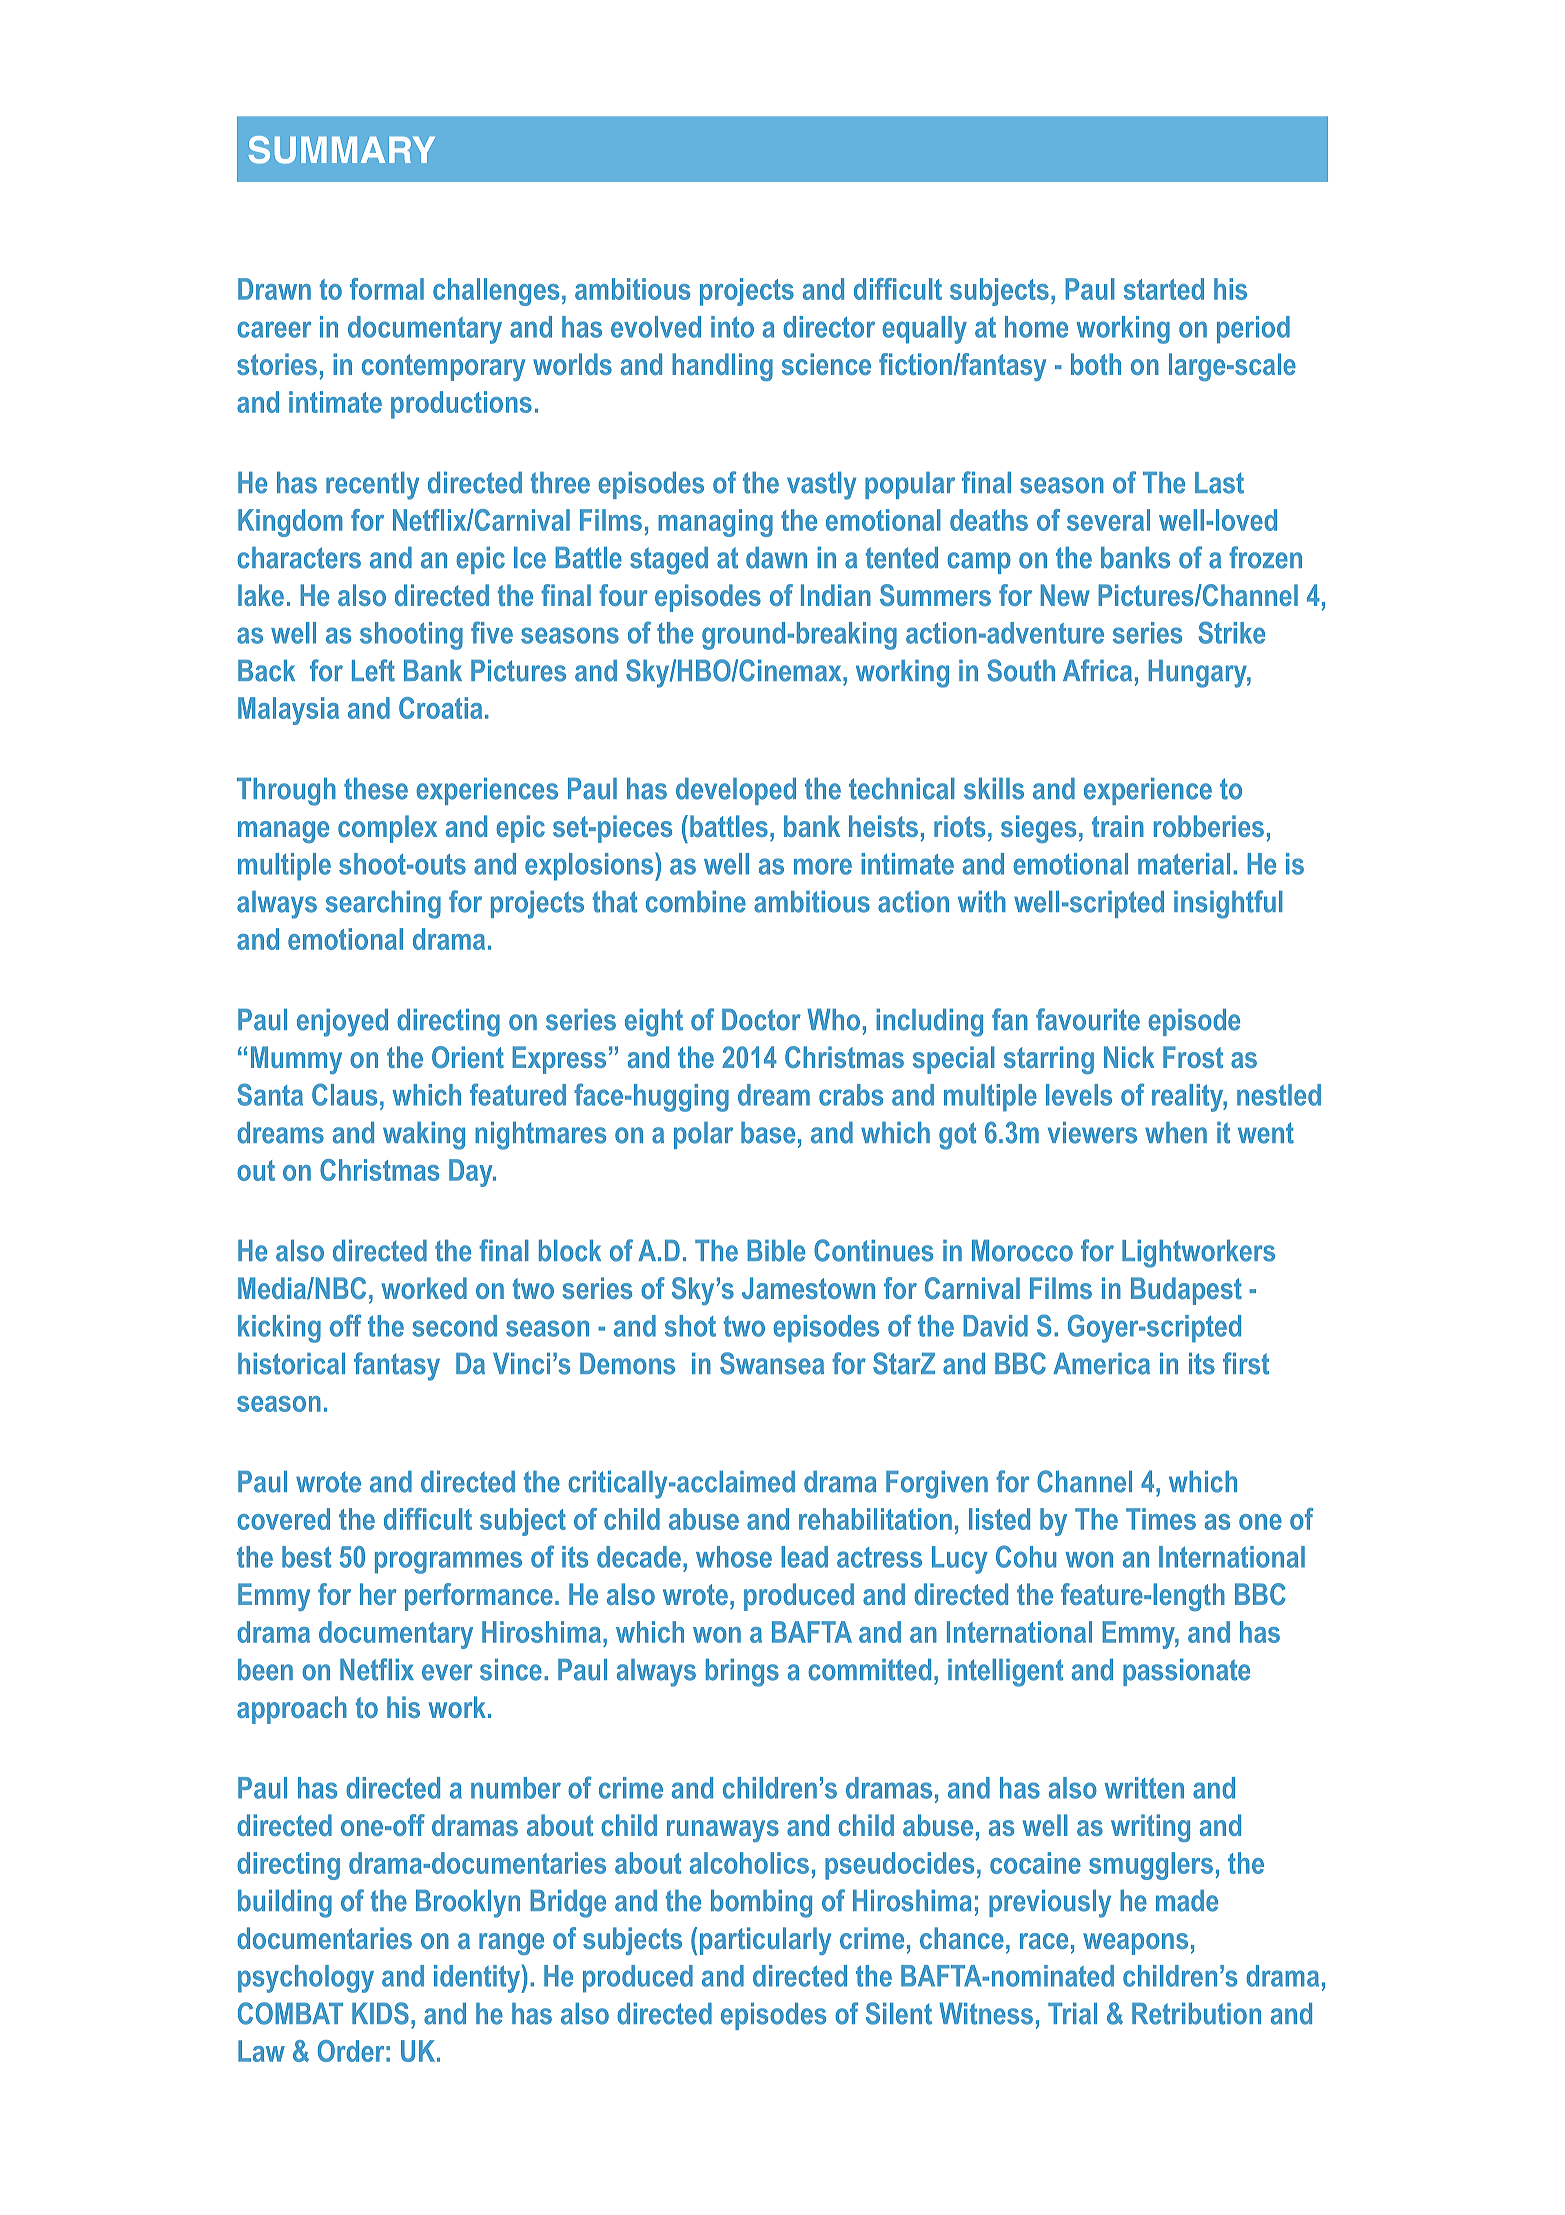  Describe the element at coordinates (342, 150) in the document. I see `SUMMARY` at that location.
